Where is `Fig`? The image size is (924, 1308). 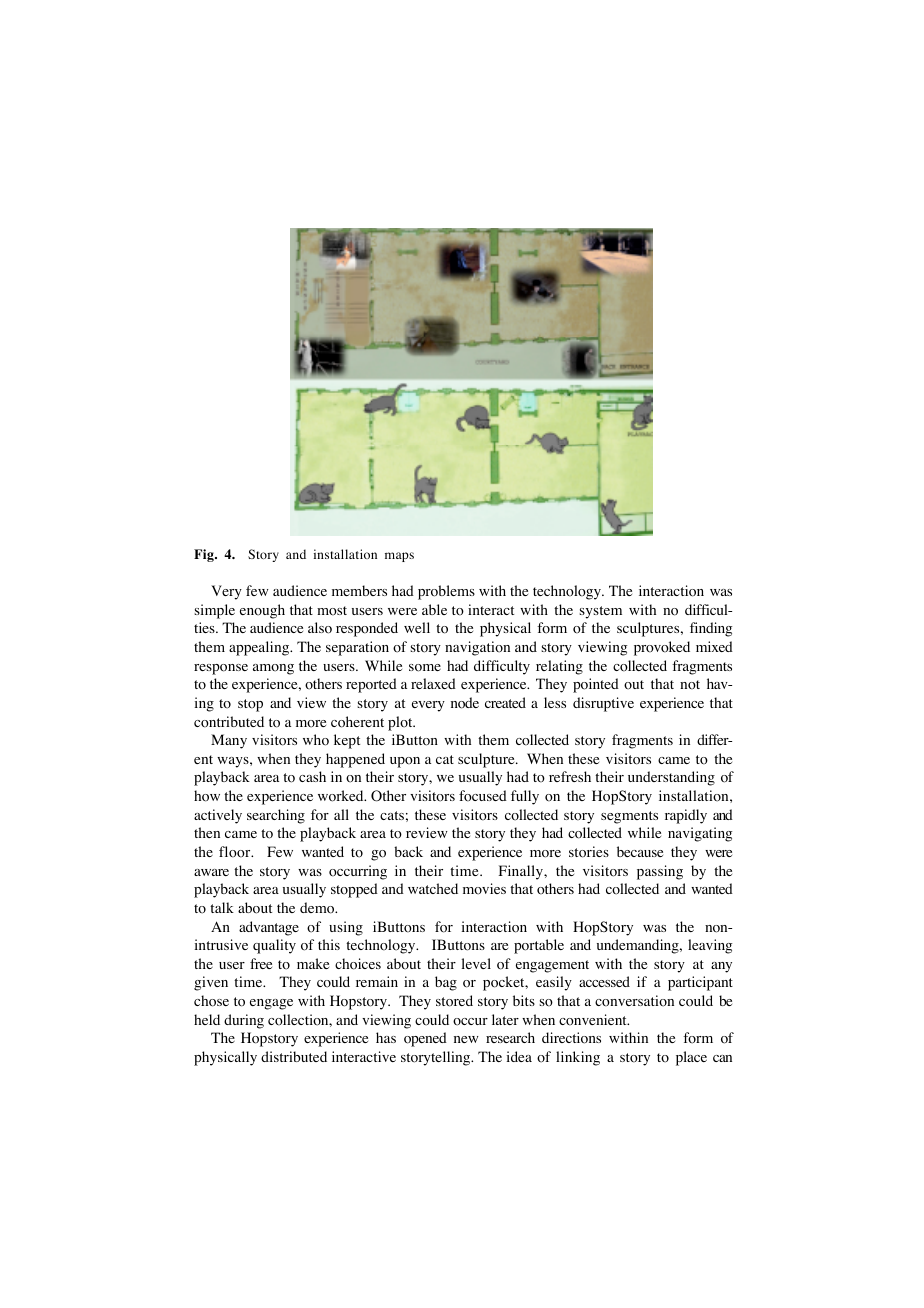
Fig is located at coordinates (205, 555).
